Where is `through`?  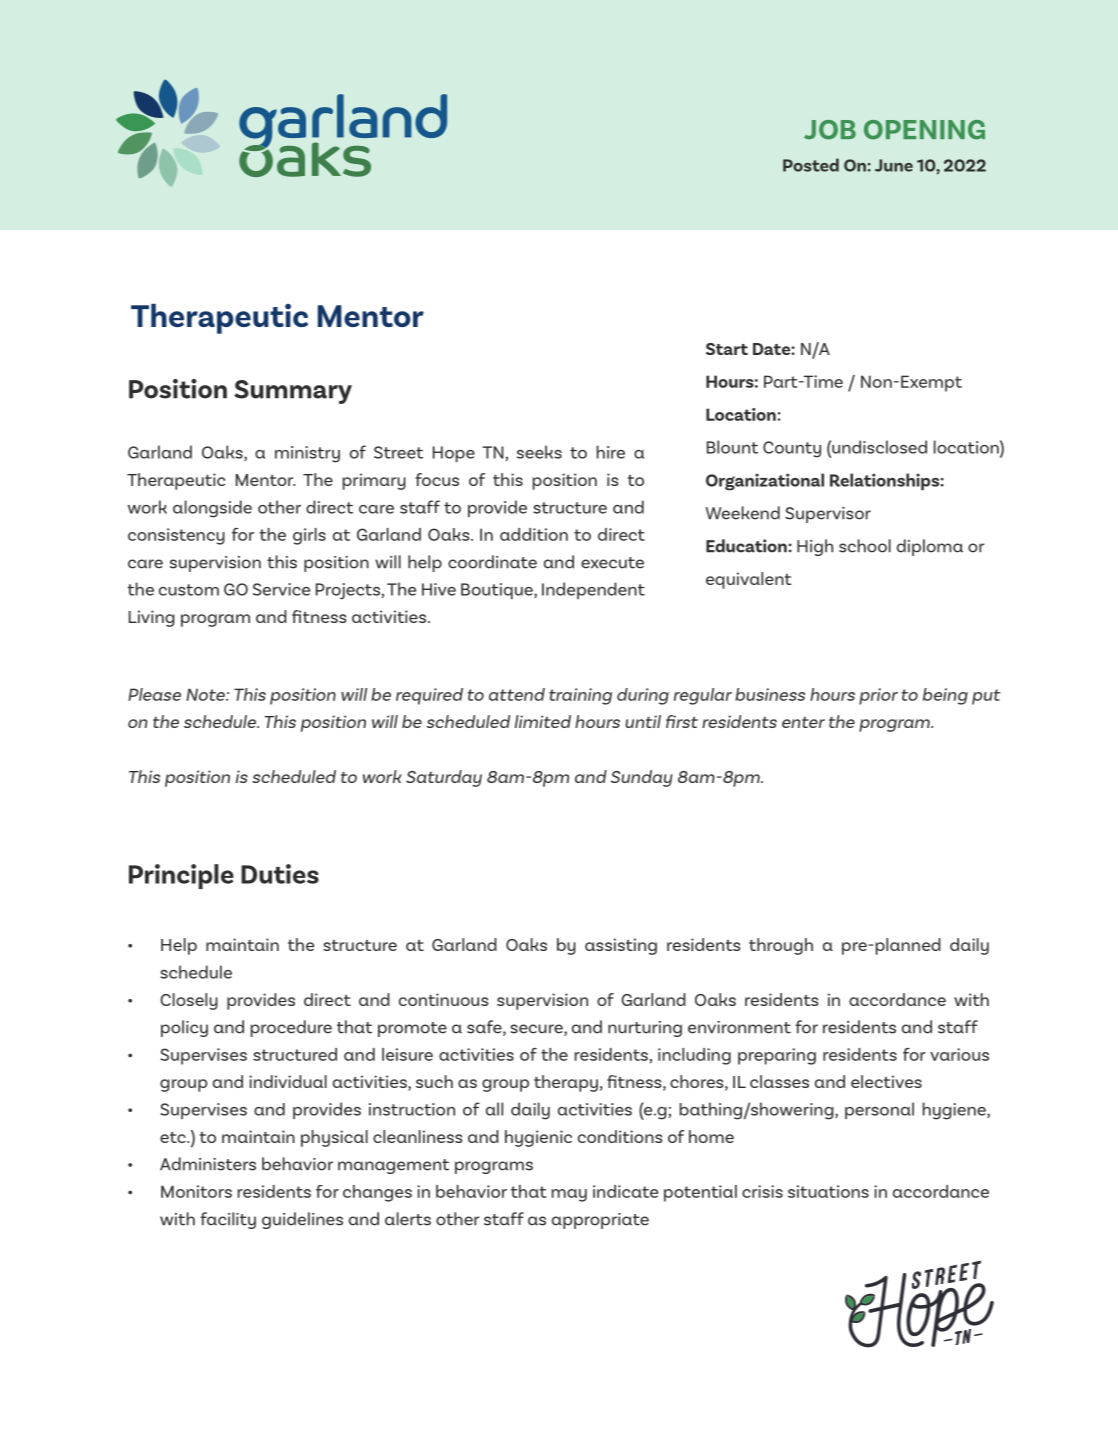
through is located at coordinates (781, 946).
